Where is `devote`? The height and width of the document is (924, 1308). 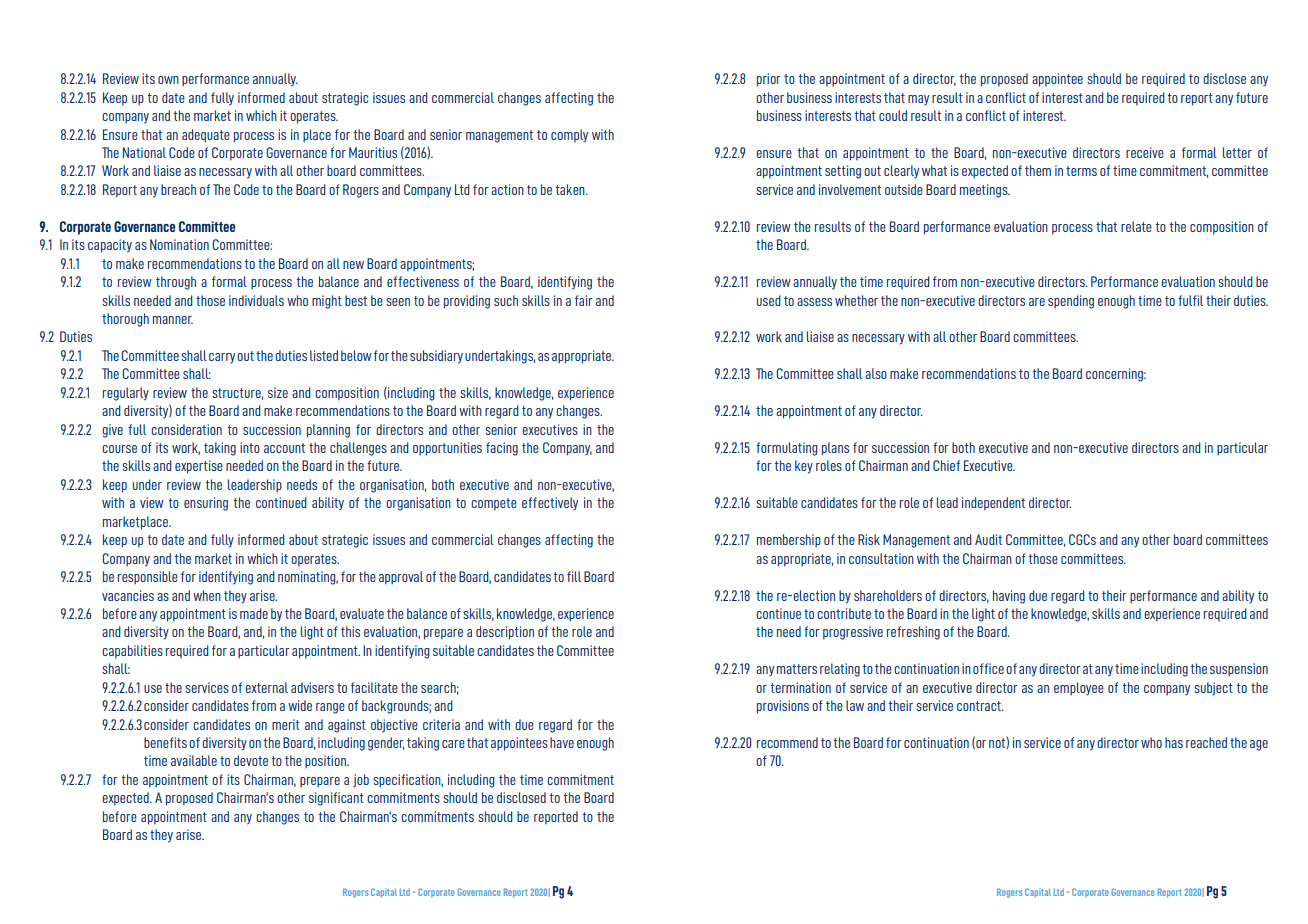 devote is located at coordinates (251, 760).
